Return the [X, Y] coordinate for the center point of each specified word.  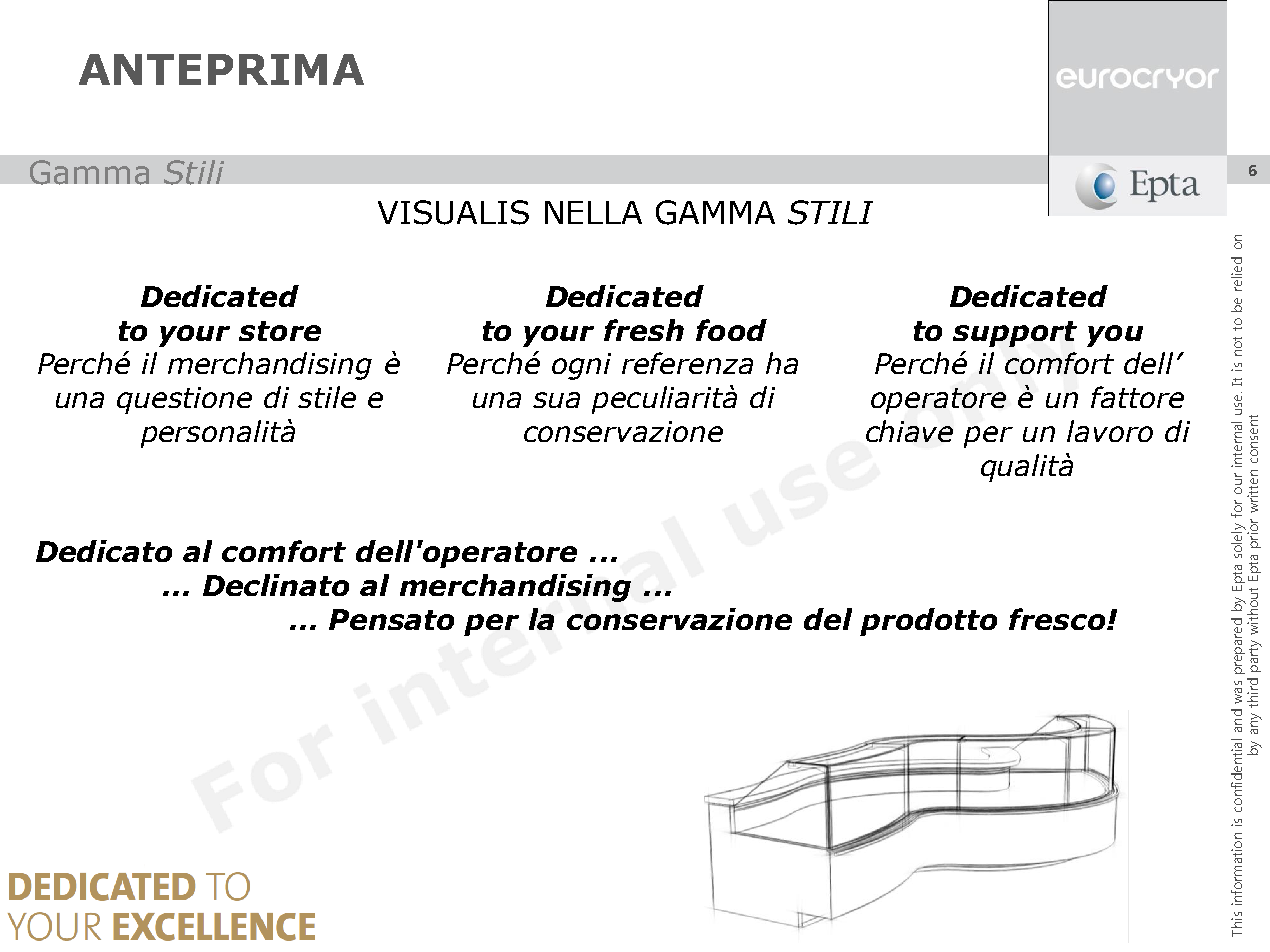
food [731, 330]
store [280, 331]
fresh [644, 330]
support [1015, 334]
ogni [581, 366]
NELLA [593, 212]
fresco [1058, 619]
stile [327, 397]
